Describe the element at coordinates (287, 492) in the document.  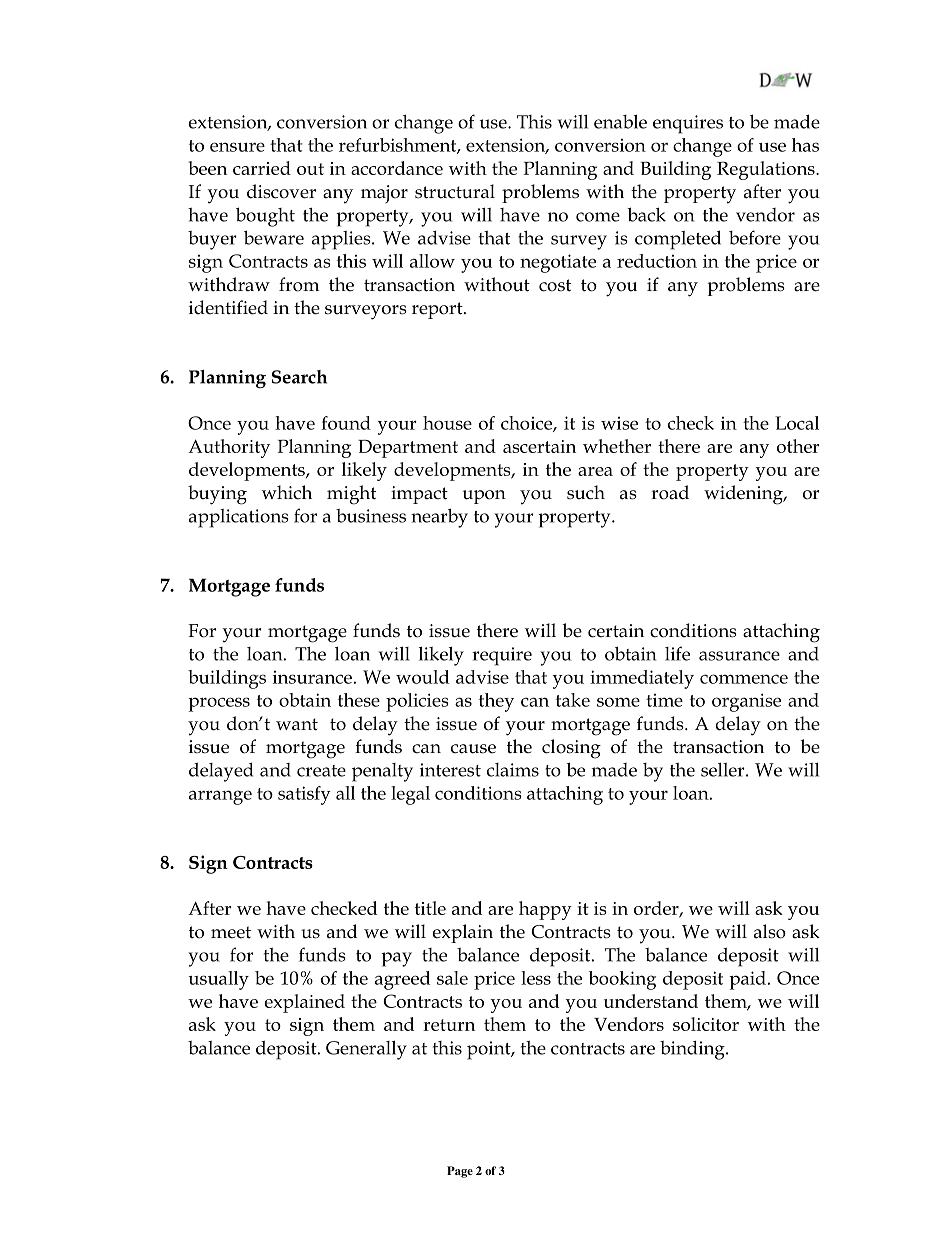
I see `which` at that location.
